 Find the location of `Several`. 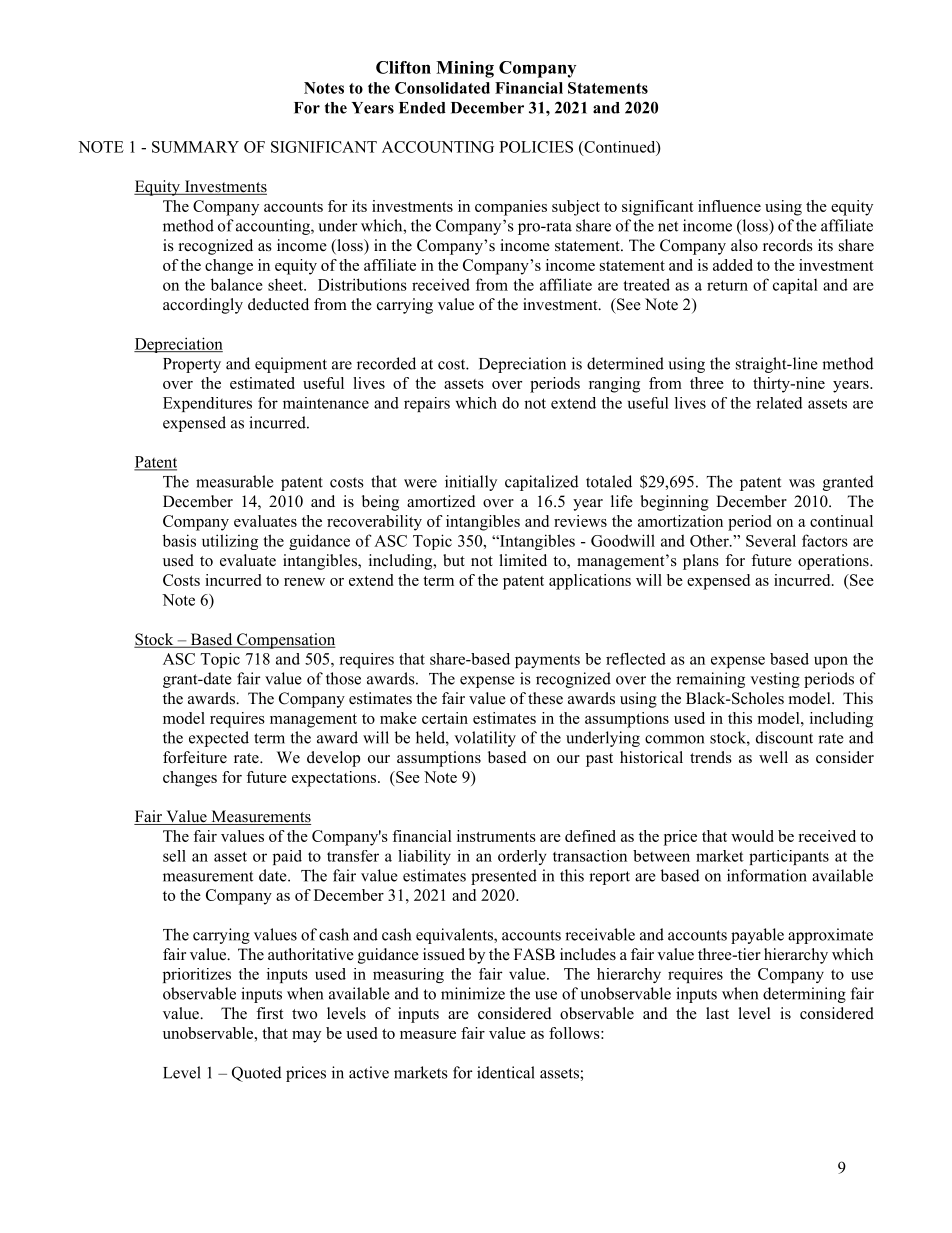

Several is located at coordinates (771, 540).
